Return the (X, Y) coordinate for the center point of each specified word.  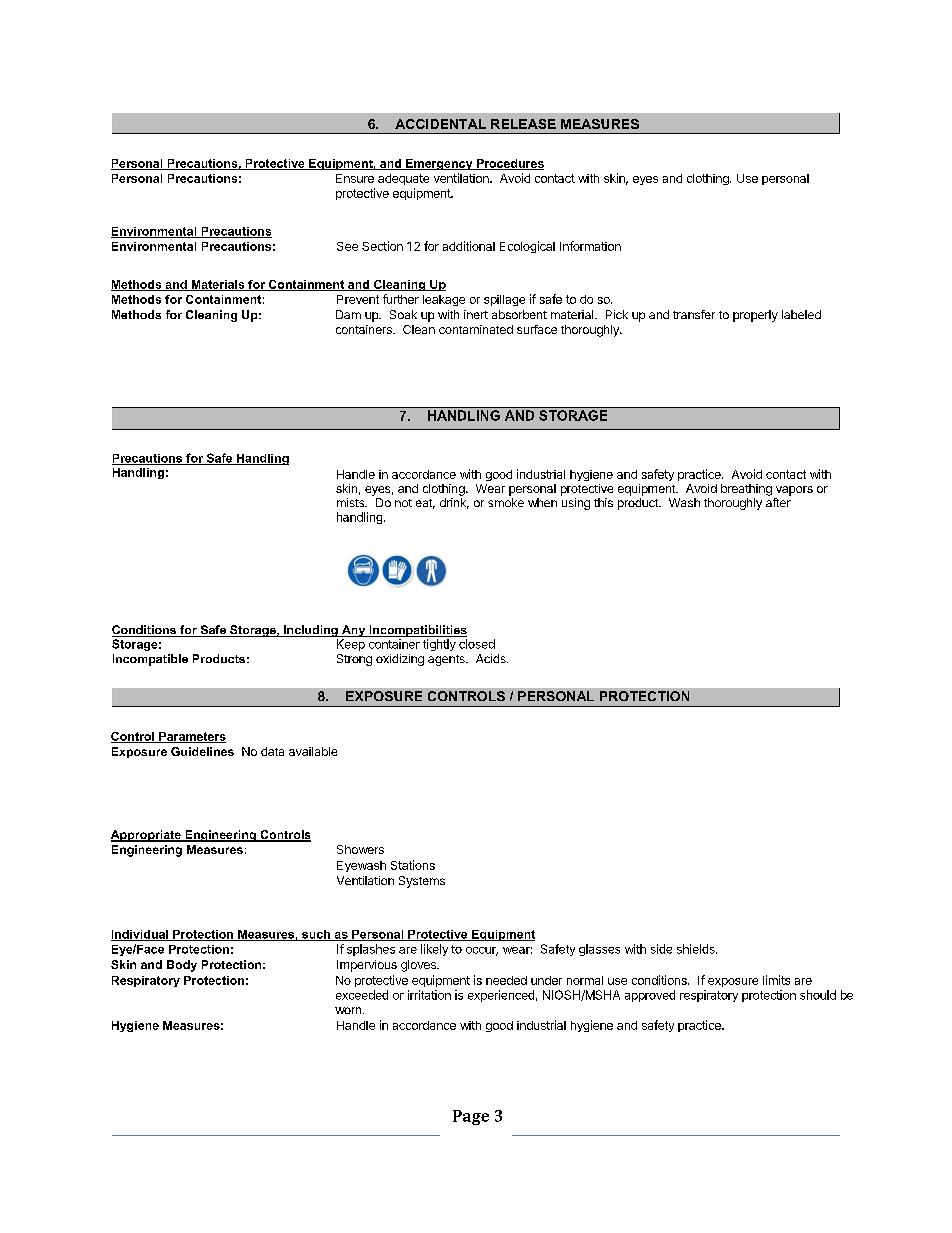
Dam (348, 314)
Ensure (355, 178)
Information (590, 246)
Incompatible (150, 660)
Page (471, 1117)
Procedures (509, 164)
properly (755, 316)
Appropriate (147, 836)
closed (477, 644)
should (818, 995)
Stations (413, 865)
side (661, 949)
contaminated (476, 329)
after (778, 502)
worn (348, 1010)
